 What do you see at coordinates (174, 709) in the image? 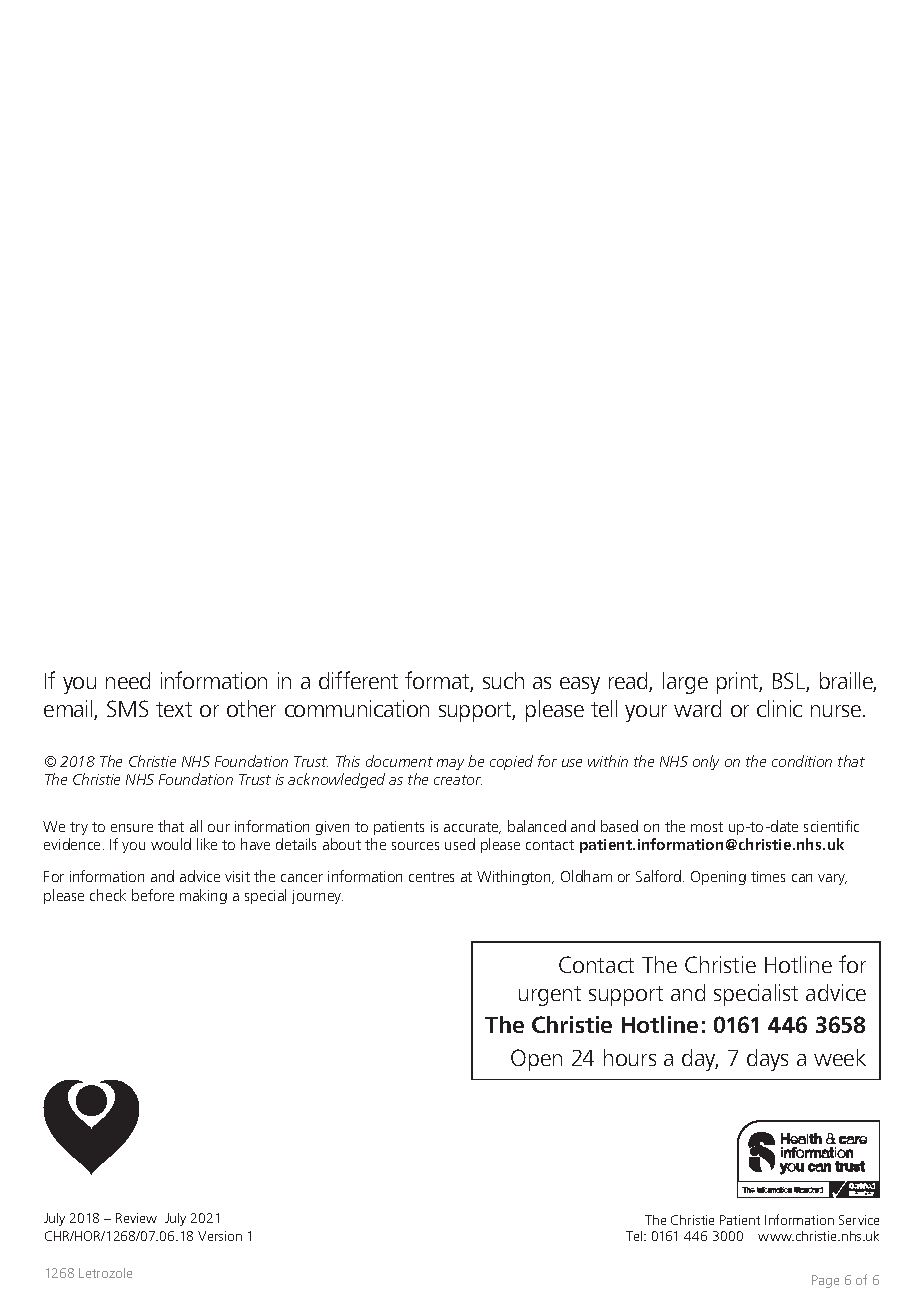
I see `text` at bounding box center [174, 709].
